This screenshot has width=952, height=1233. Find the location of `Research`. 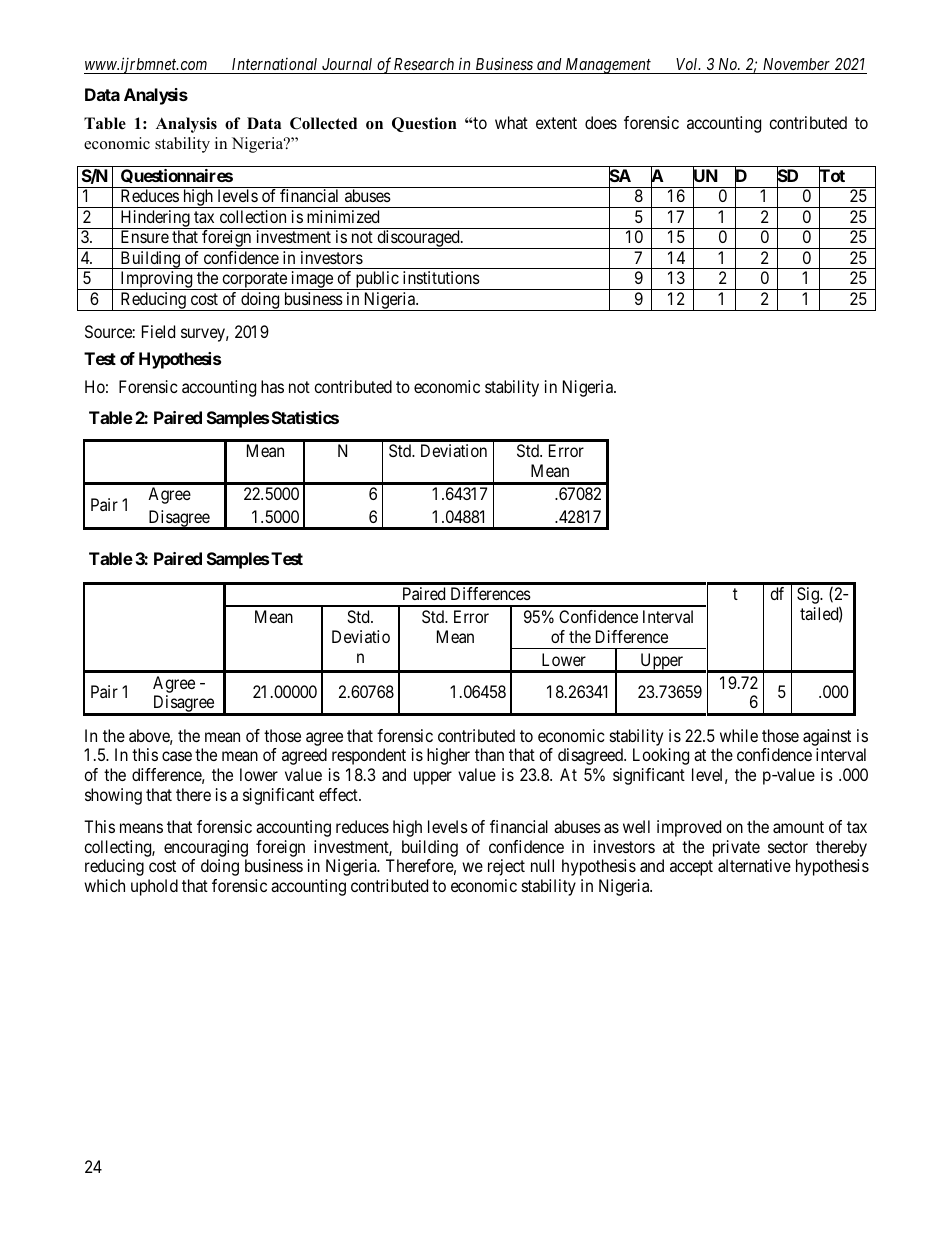

Research is located at coordinates (424, 64).
